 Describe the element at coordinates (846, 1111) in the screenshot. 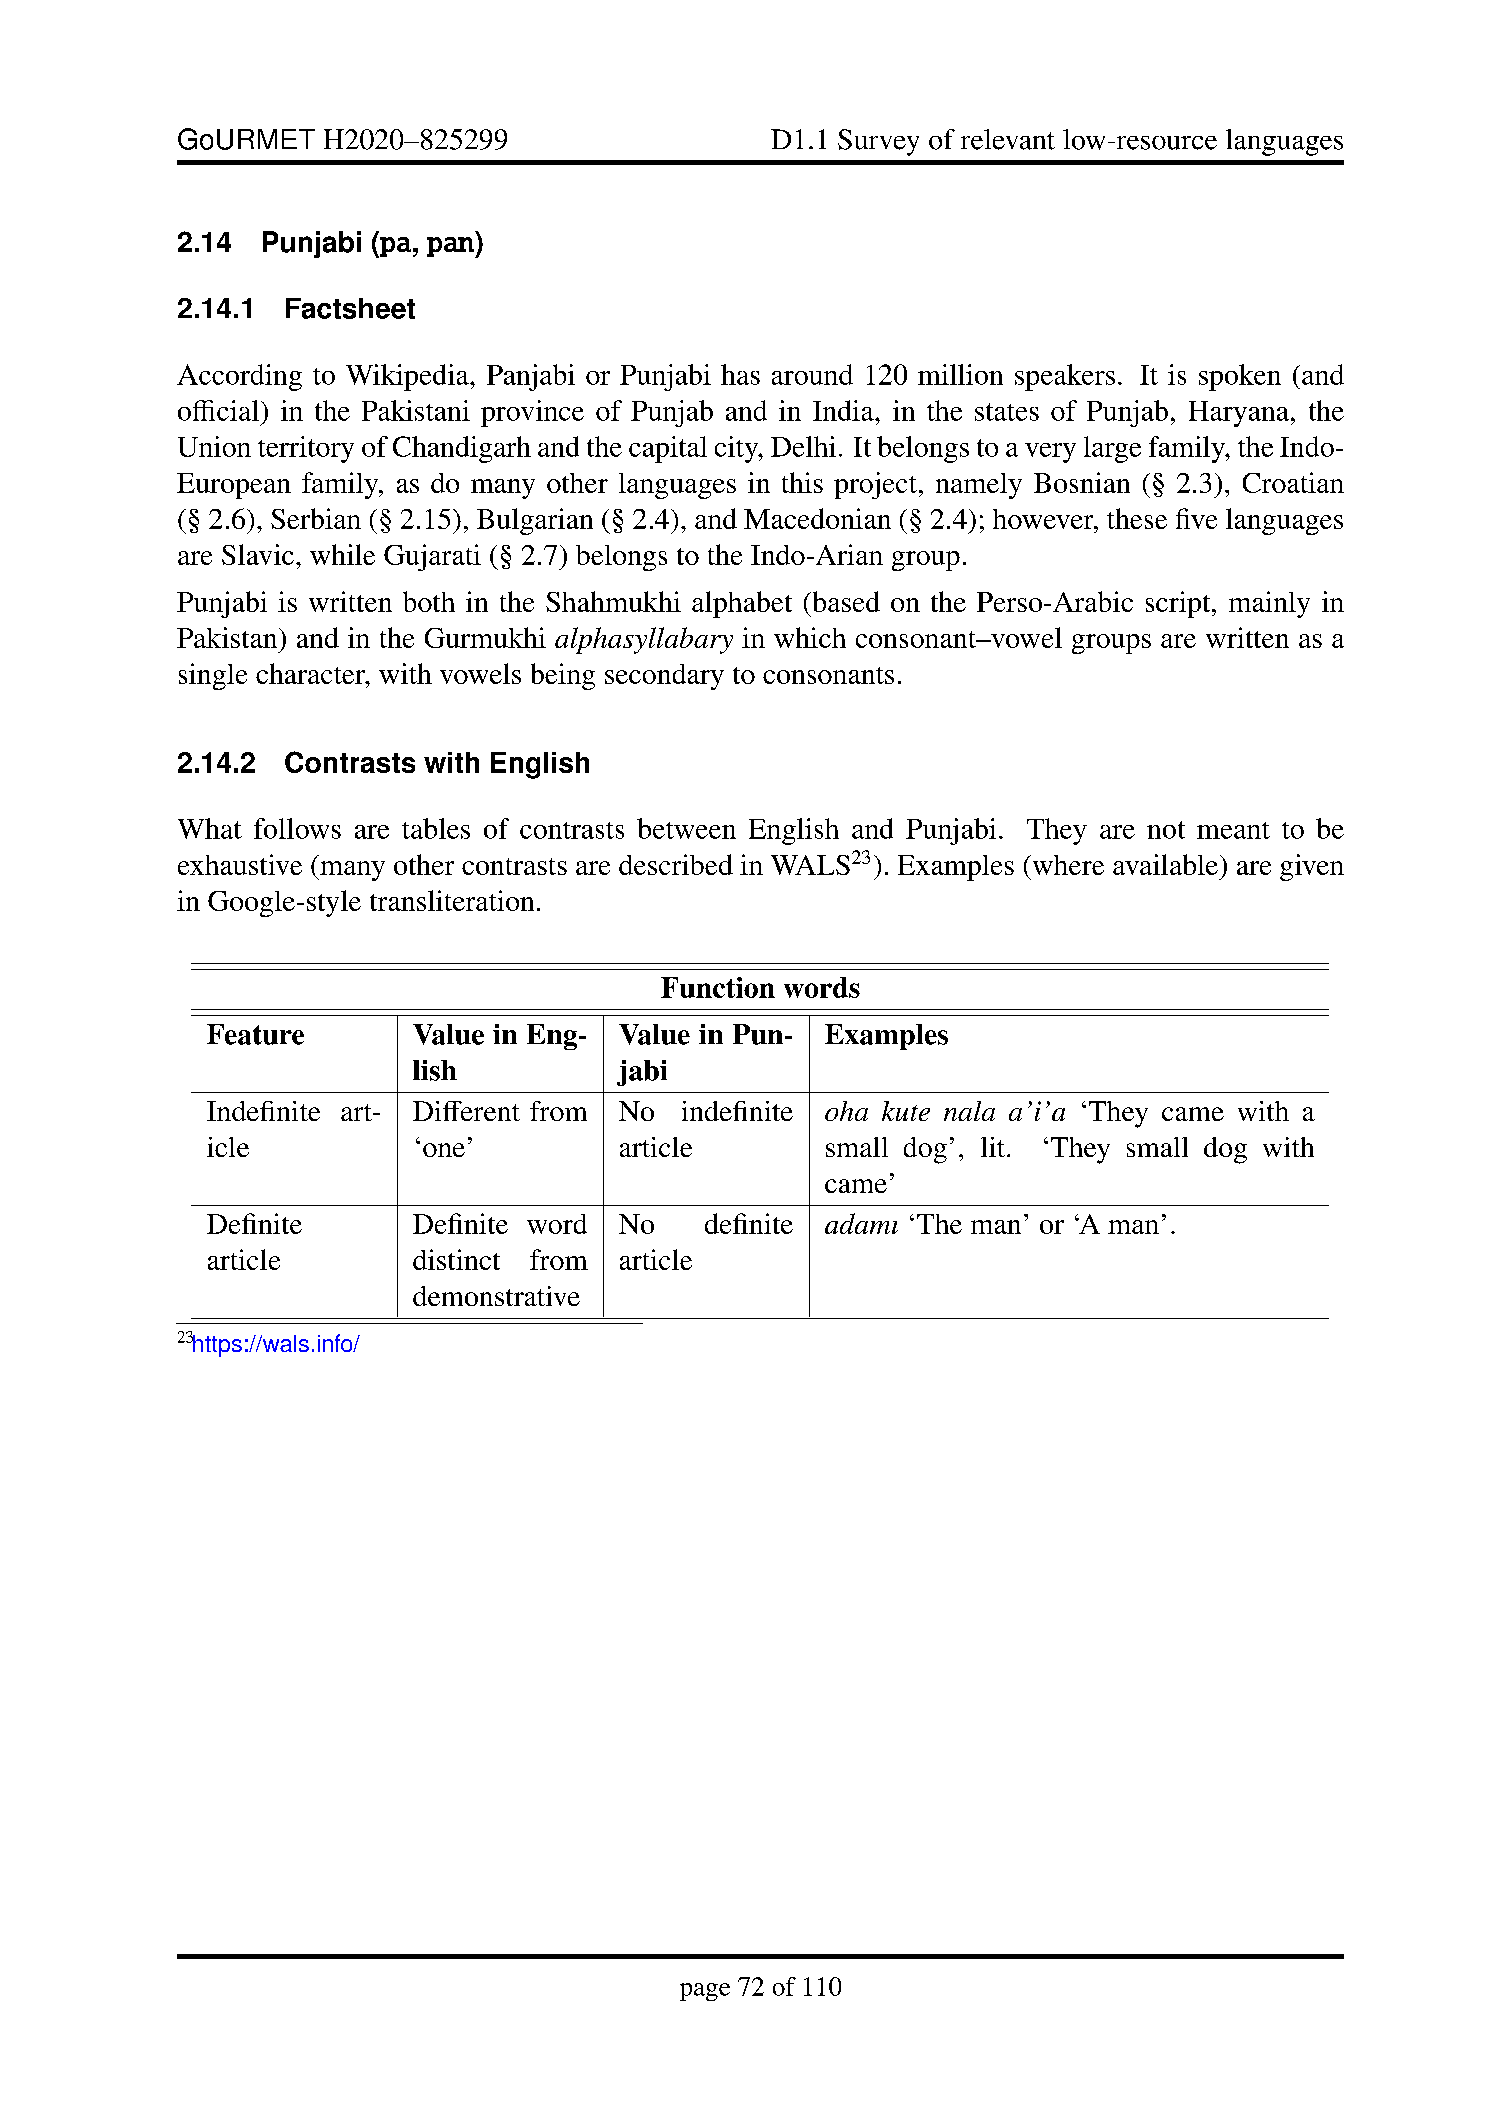

I see `oha` at that location.
